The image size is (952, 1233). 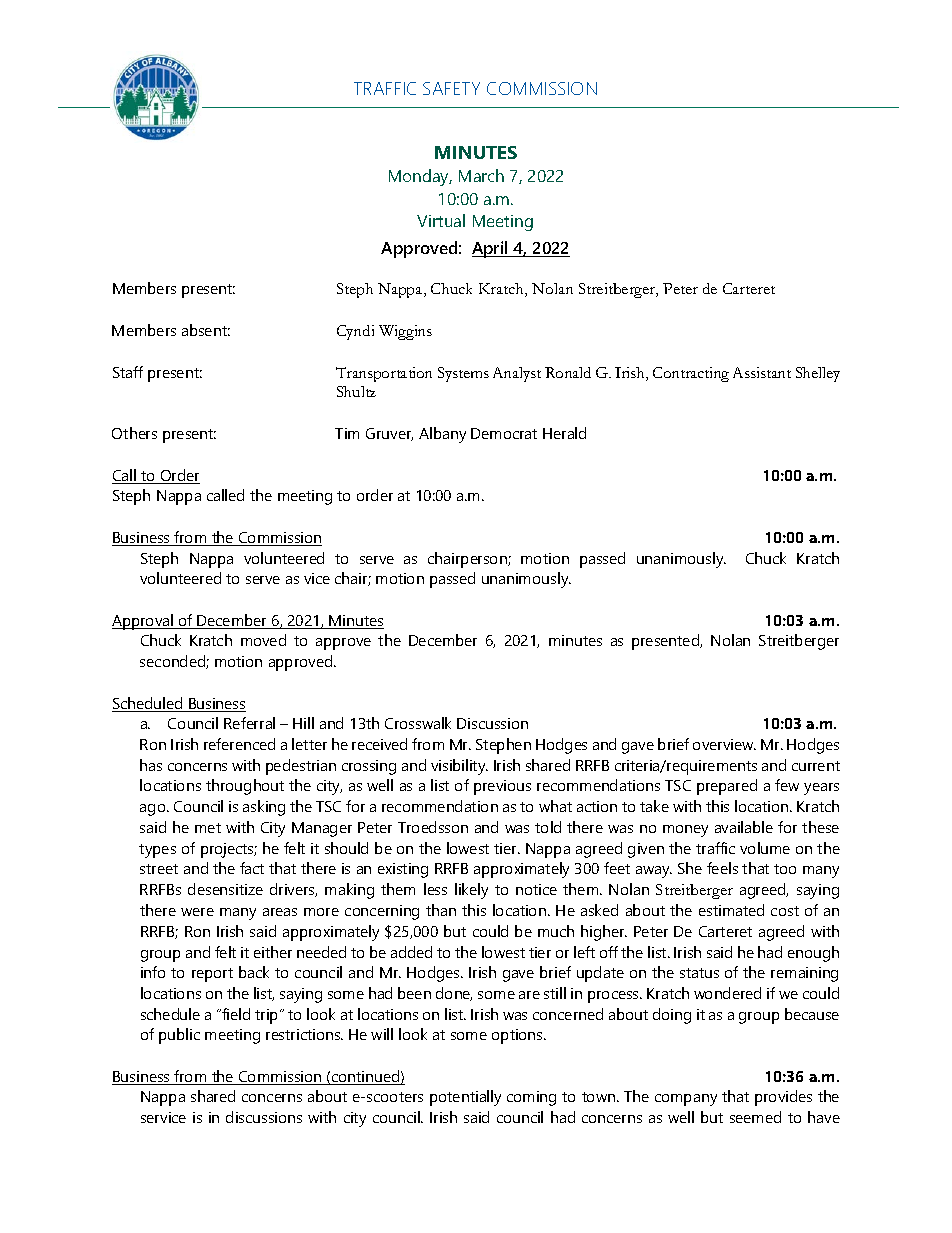 I want to click on available, so click(x=744, y=827).
